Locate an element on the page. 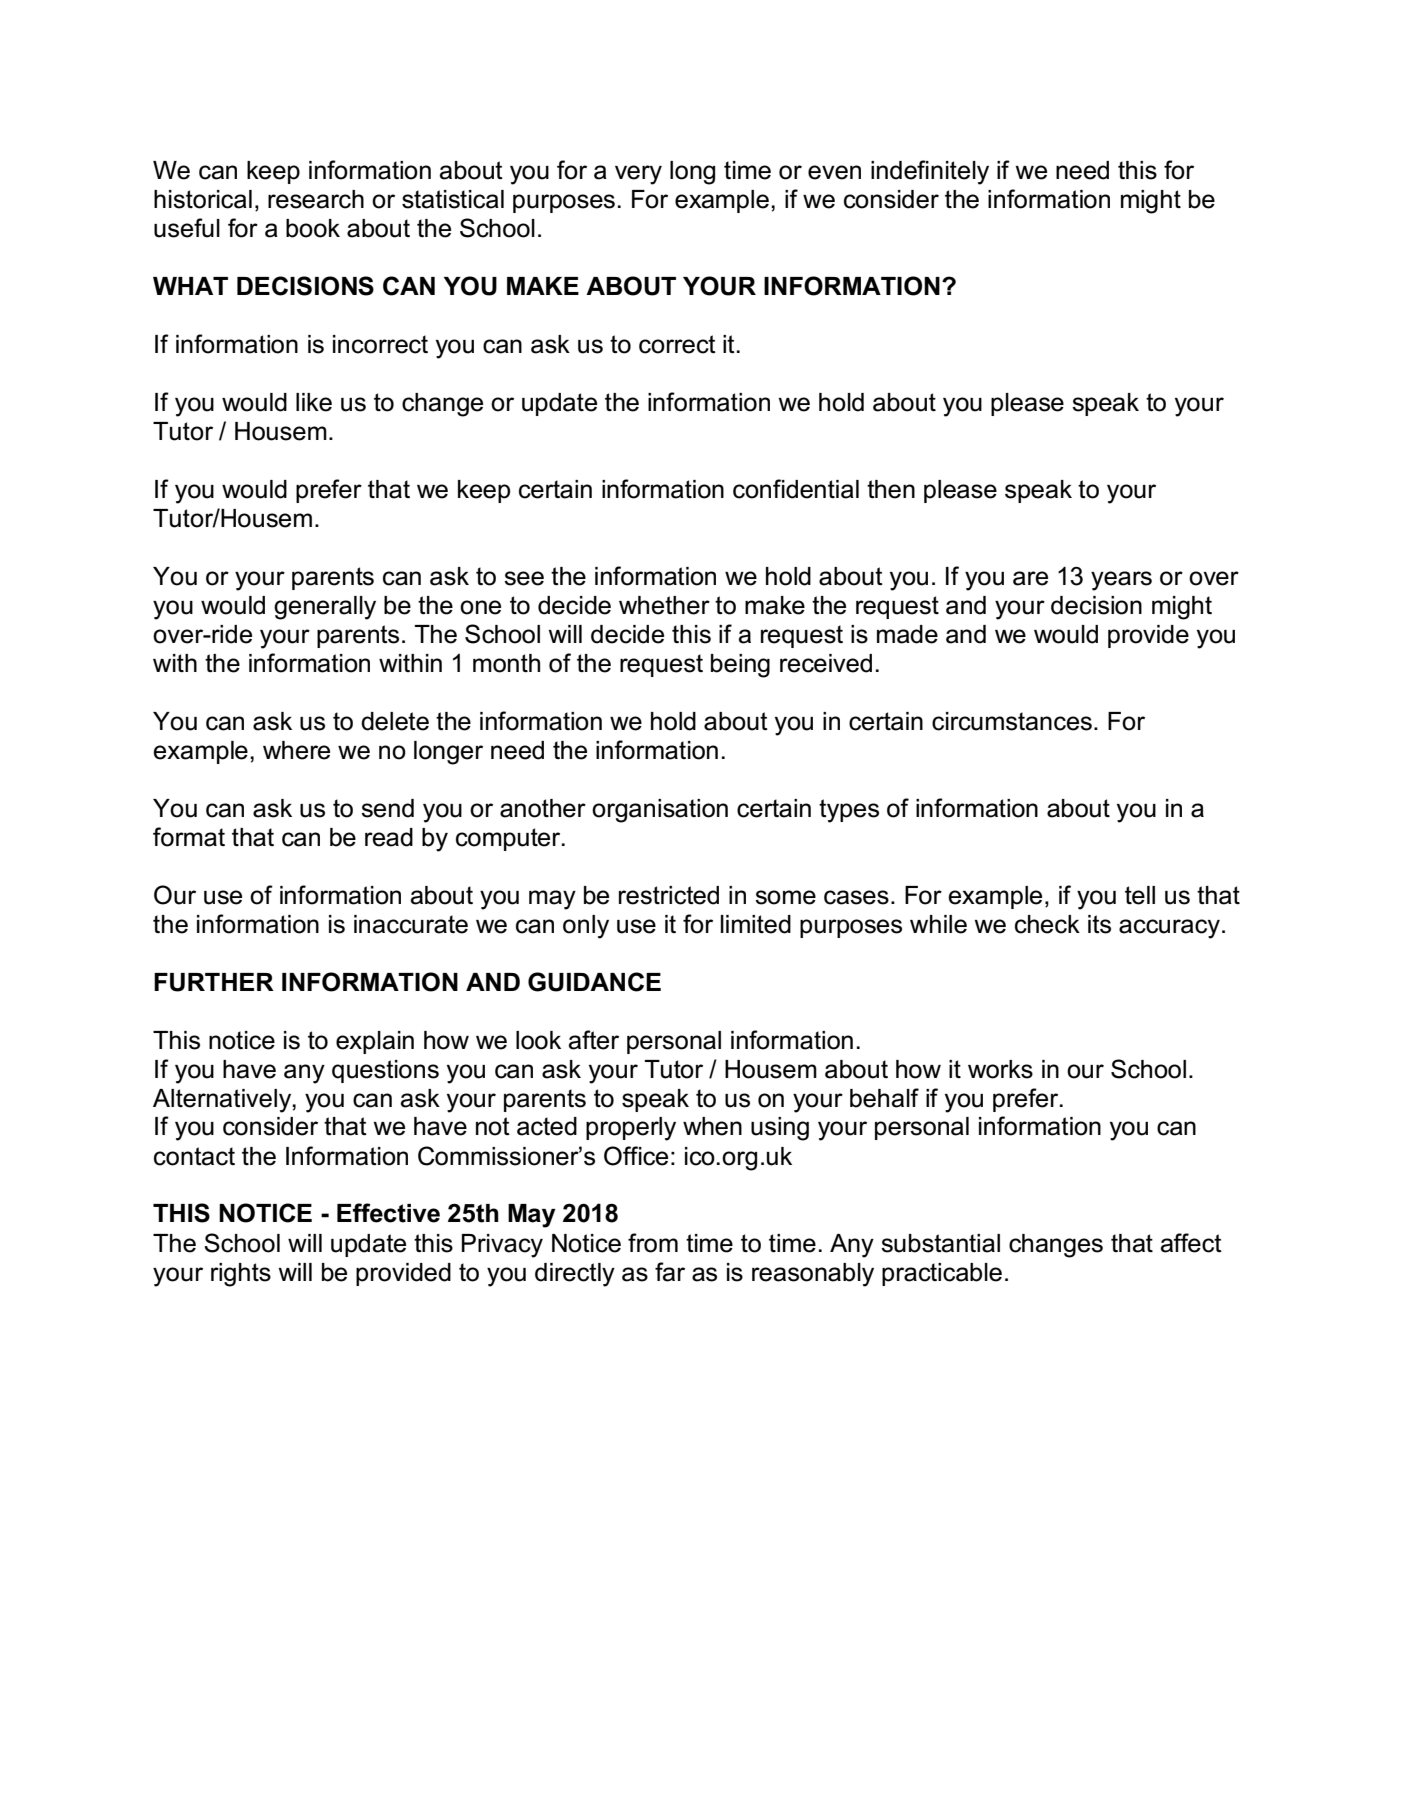 The height and width of the document is (1815, 1403). like is located at coordinates (314, 402).
